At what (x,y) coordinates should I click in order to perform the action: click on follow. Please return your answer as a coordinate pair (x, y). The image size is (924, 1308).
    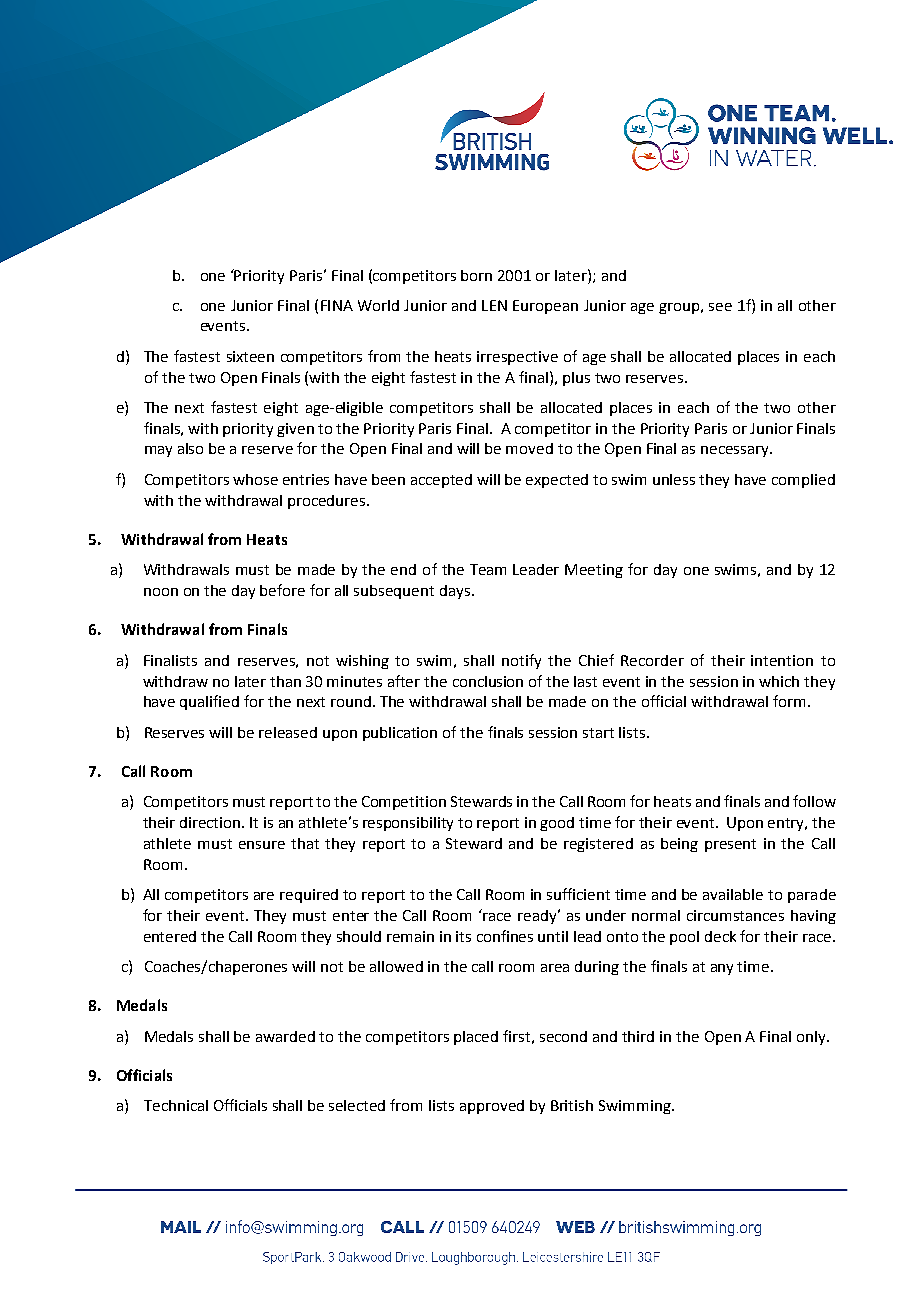
    Looking at the image, I should click on (814, 801).
